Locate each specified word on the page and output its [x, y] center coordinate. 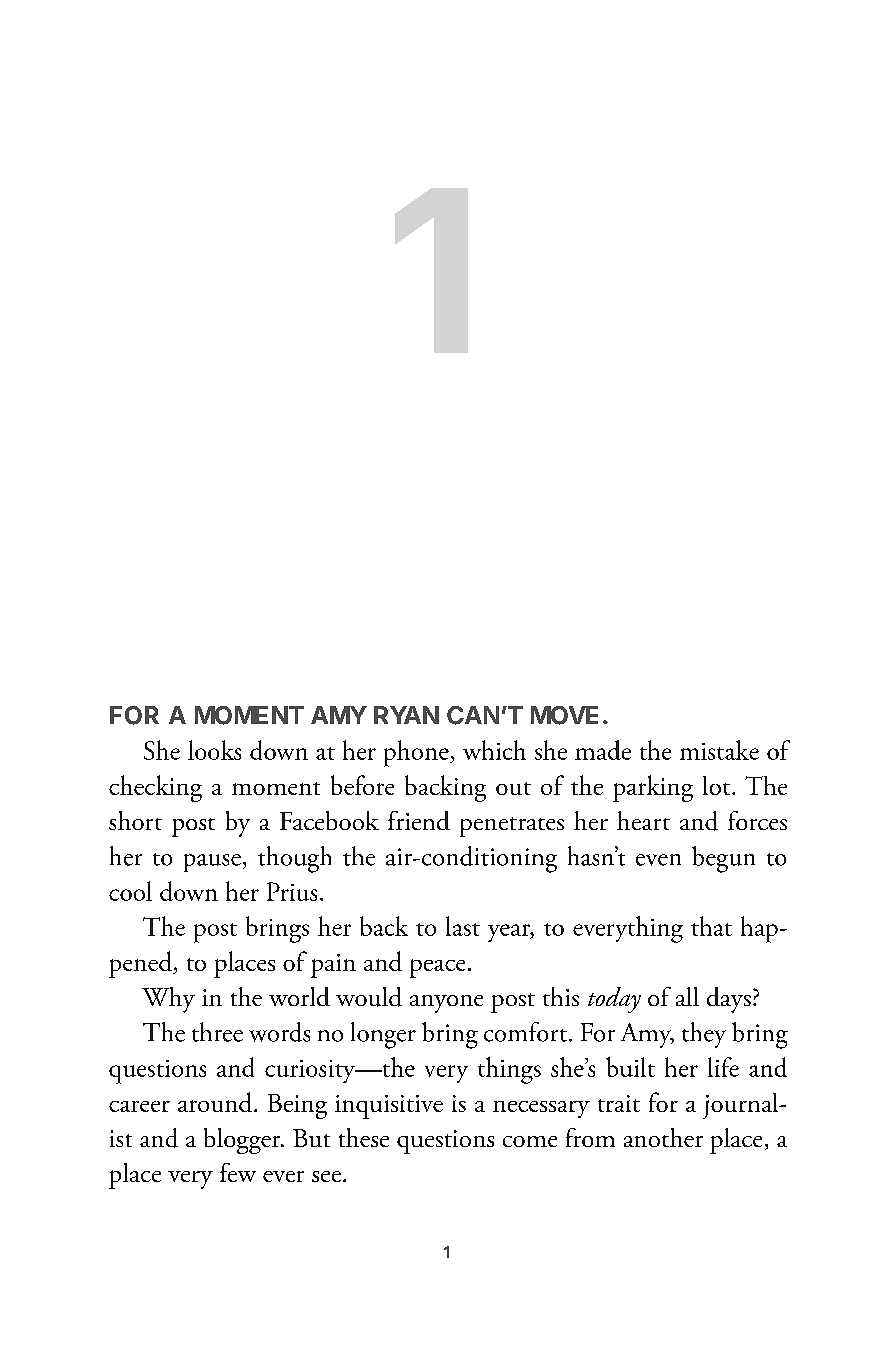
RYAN [406, 715]
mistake [719, 750]
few [238, 1172]
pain [333, 966]
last [463, 926]
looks [214, 750]
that [711, 926]
